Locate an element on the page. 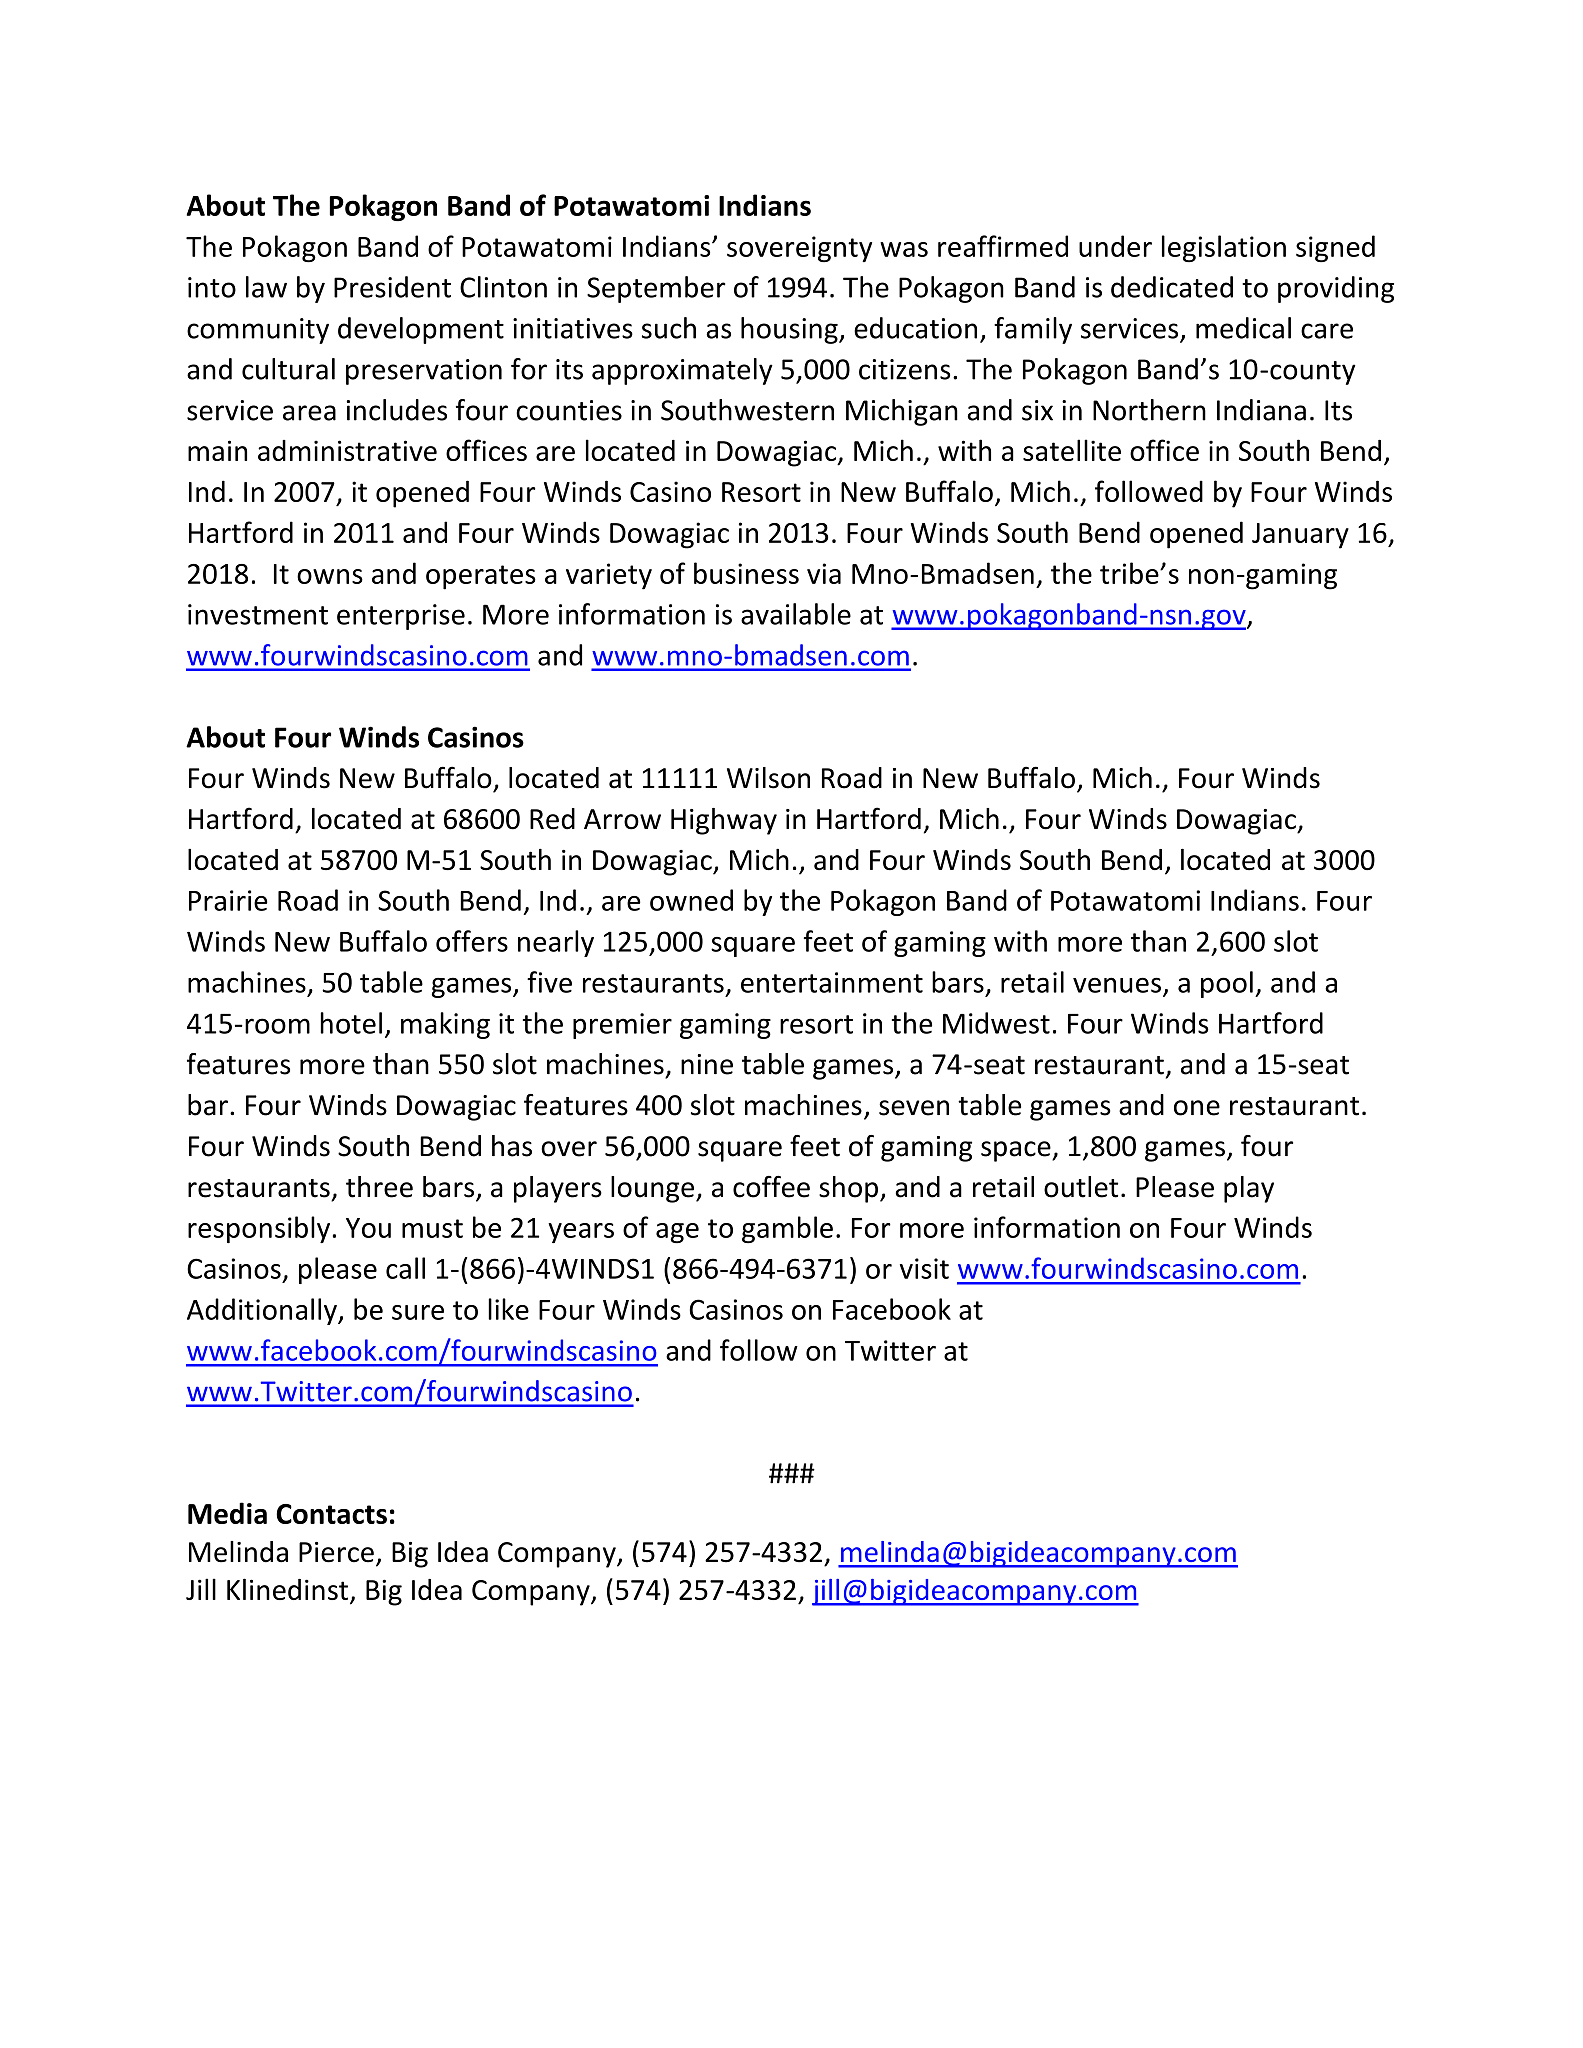 The image size is (1583, 2048). gamble is located at coordinates (787, 1230).
